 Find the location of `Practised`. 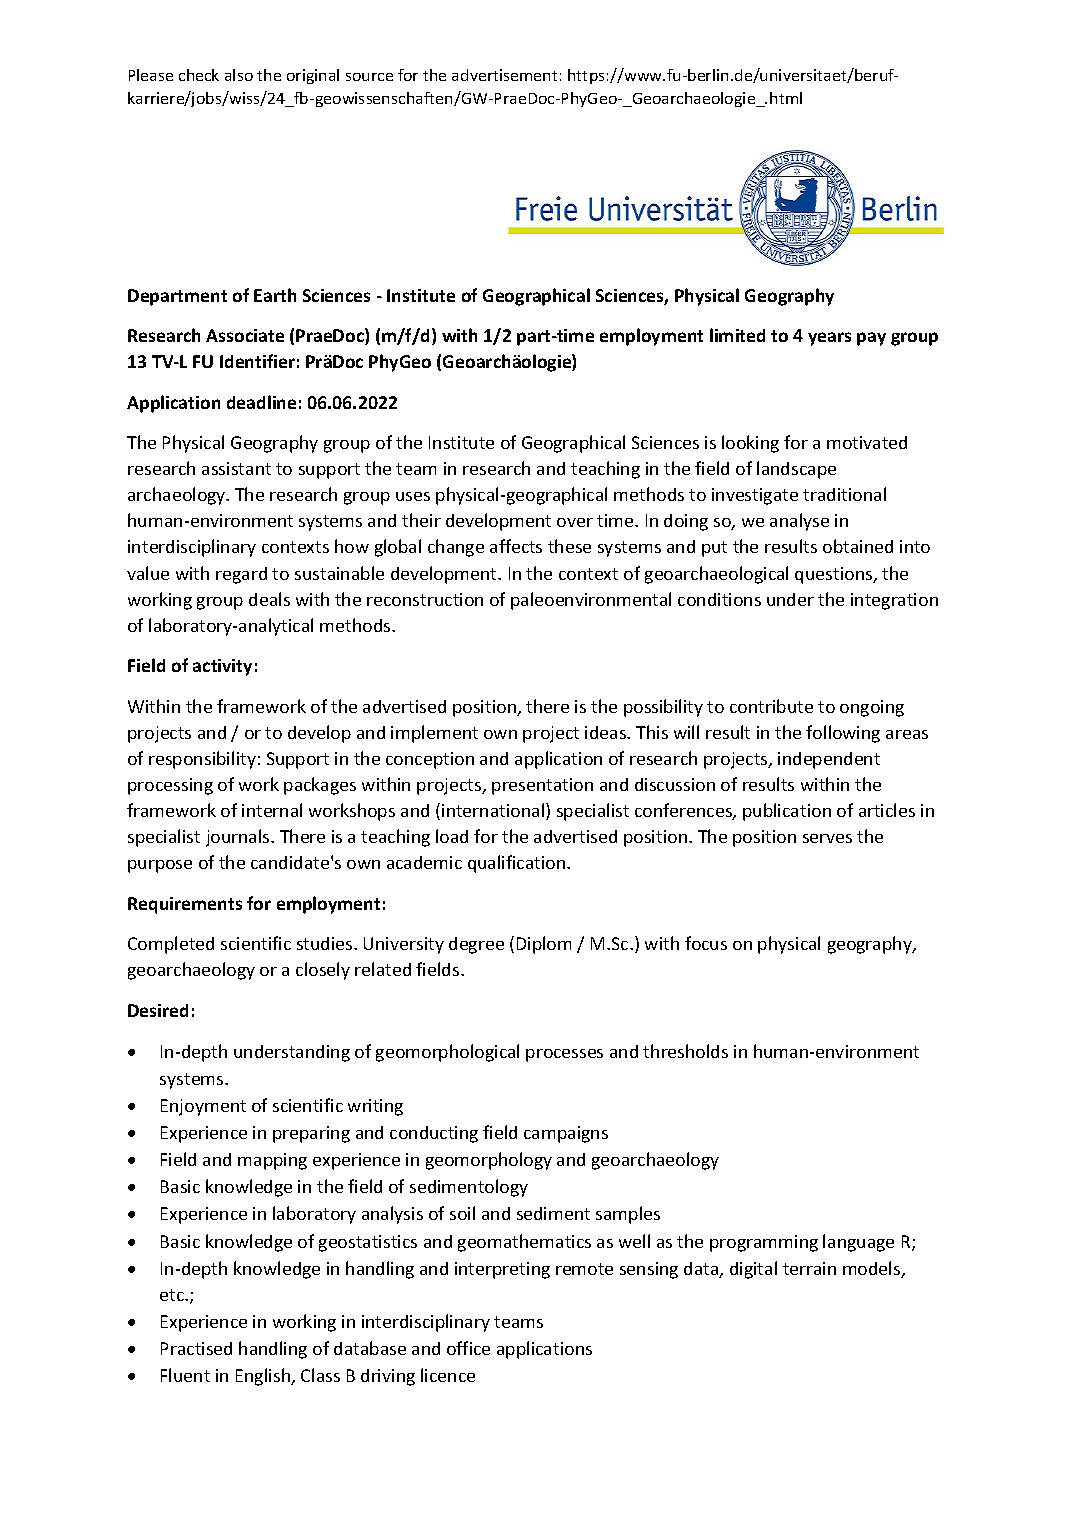

Practised is located at coordinates (196, 1348).
